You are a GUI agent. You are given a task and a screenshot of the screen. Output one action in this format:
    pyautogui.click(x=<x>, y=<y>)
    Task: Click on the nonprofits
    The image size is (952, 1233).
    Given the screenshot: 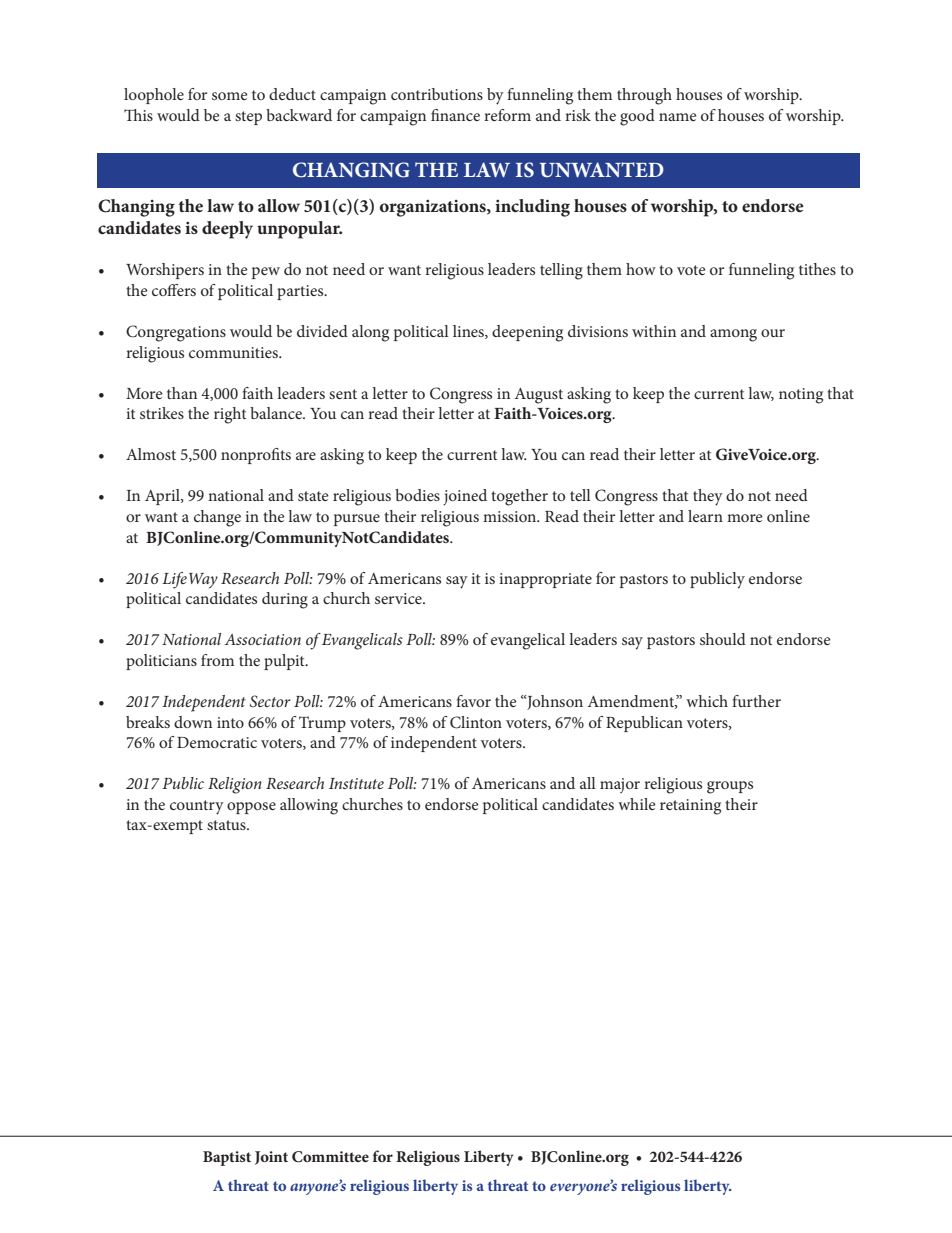 What is the action you would take?
    pyautogui.click(x=256, y=456)
